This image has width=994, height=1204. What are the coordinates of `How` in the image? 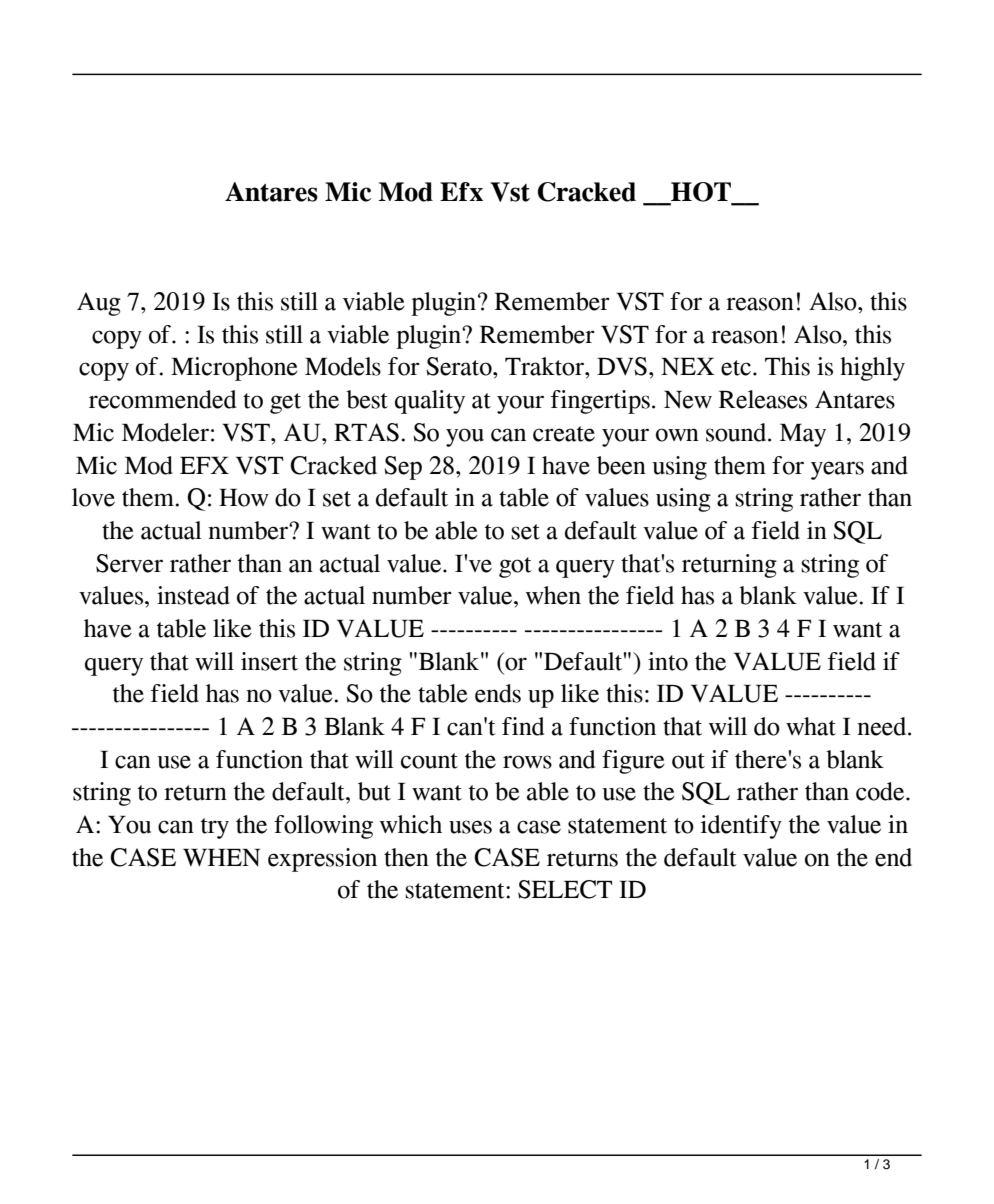 It's located at (244, 498).
